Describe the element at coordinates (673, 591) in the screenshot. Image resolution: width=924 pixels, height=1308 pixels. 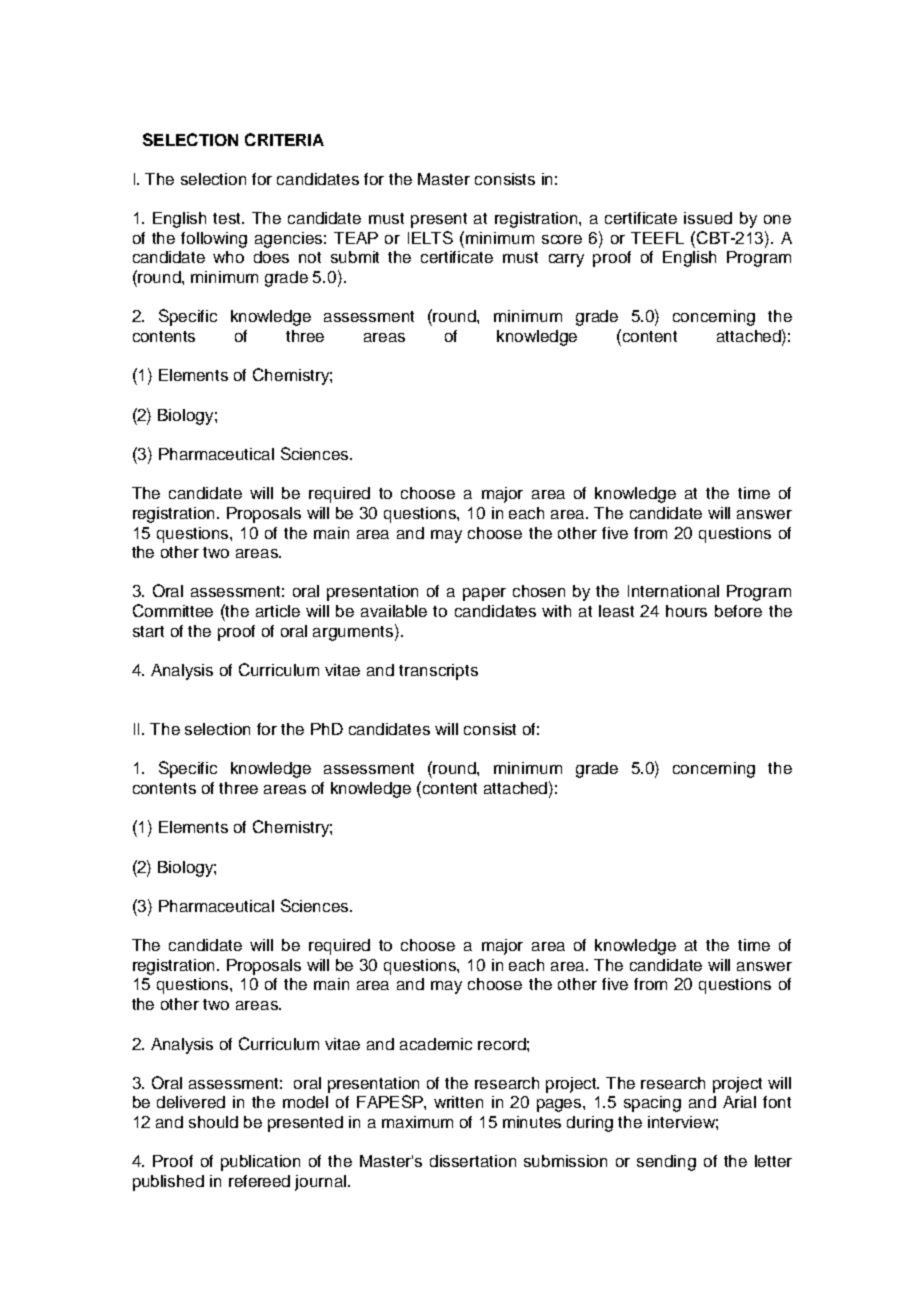
I see `International` at that location.
